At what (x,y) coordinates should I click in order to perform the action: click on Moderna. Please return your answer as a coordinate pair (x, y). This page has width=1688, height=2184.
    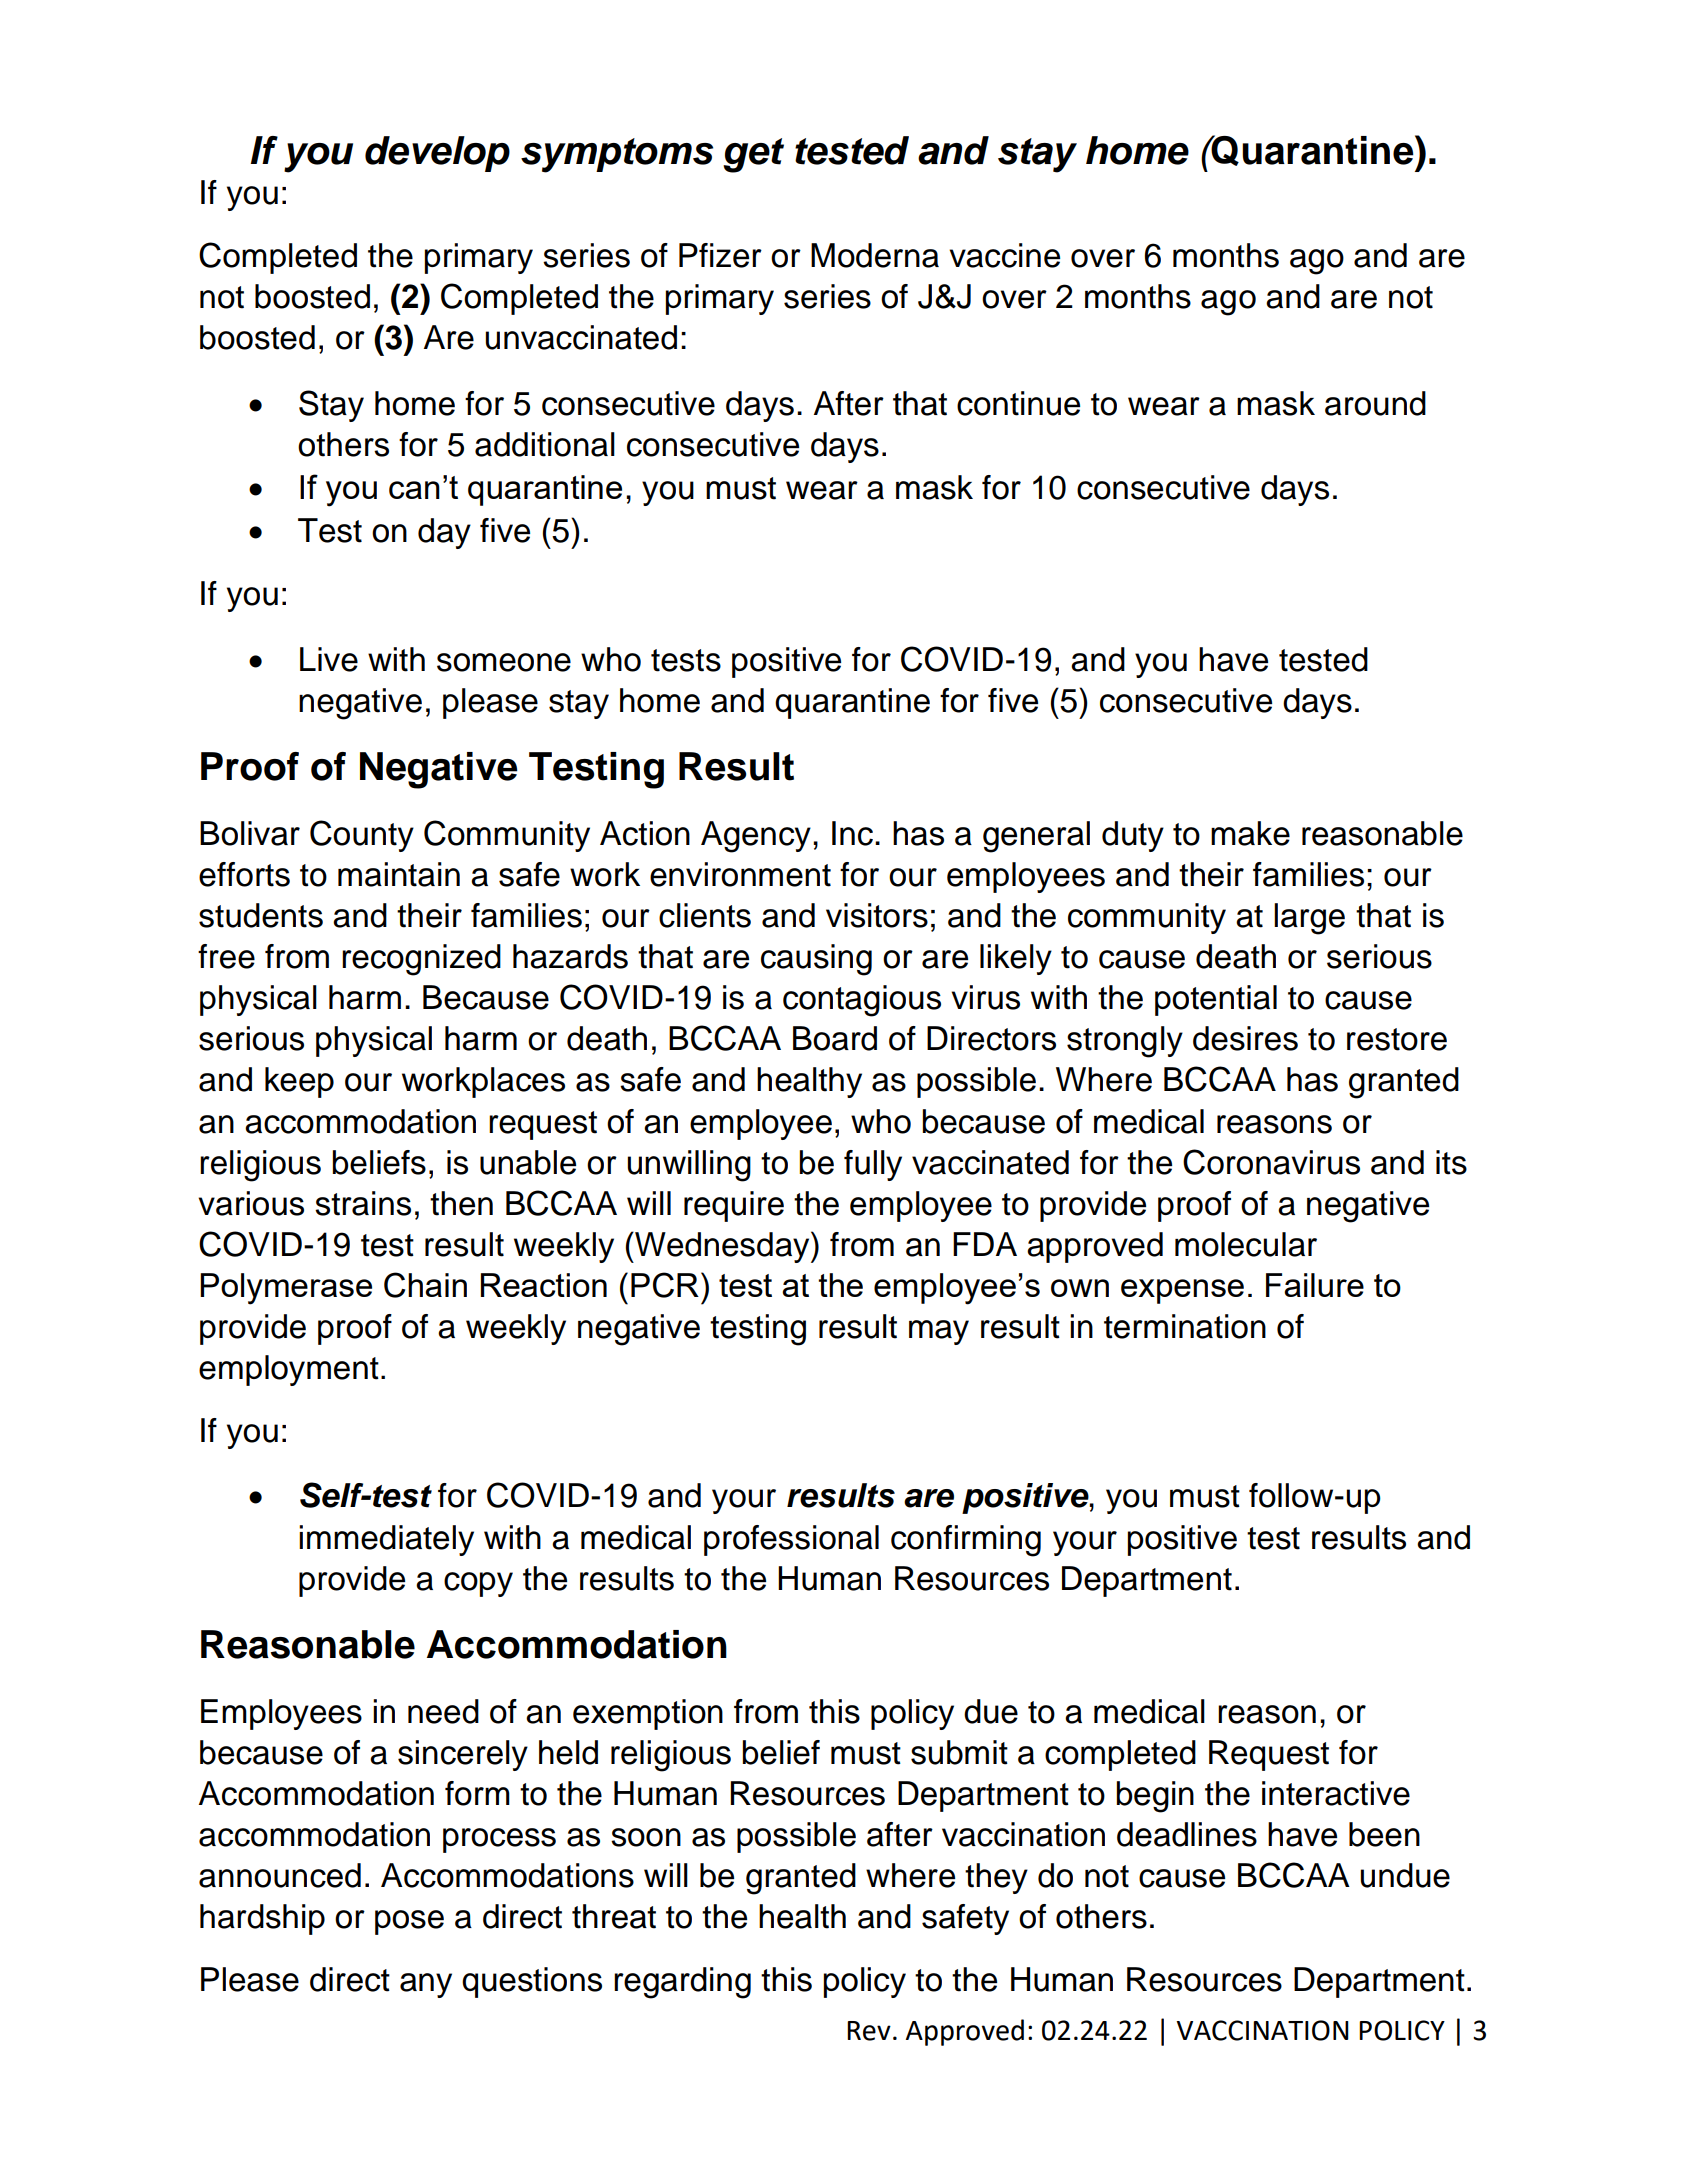
    Looking at the image, I should click on (875, 255).
